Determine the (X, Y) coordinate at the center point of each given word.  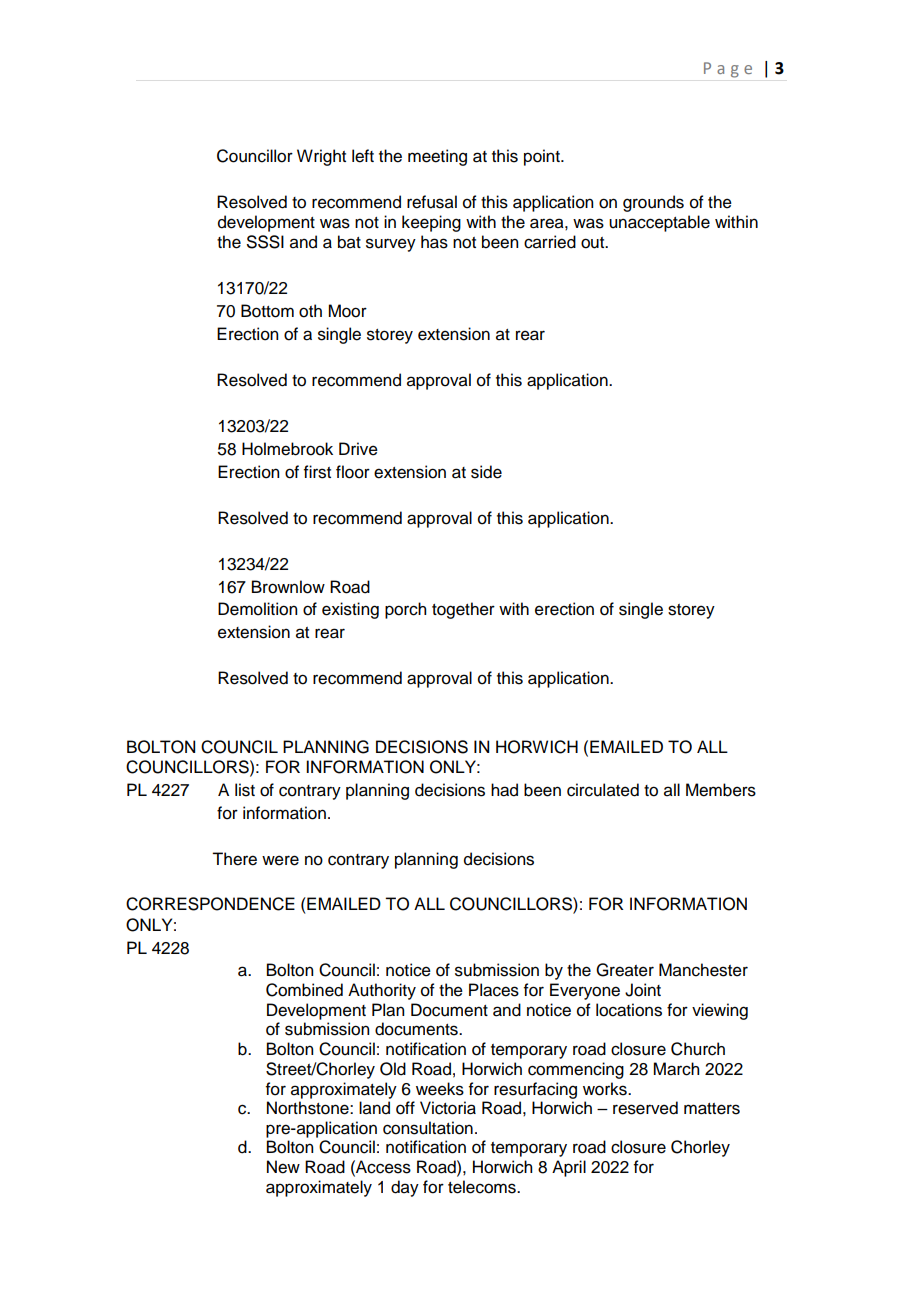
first (317, 472)
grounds (653, 203)
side (486, 472)
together (463, 610)
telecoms (483, 1187)
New (283, 1167)
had (504, 790)
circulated (603, 790)
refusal (432, 202)
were (280, 860)
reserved (645, 1108)
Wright (321, 157)
